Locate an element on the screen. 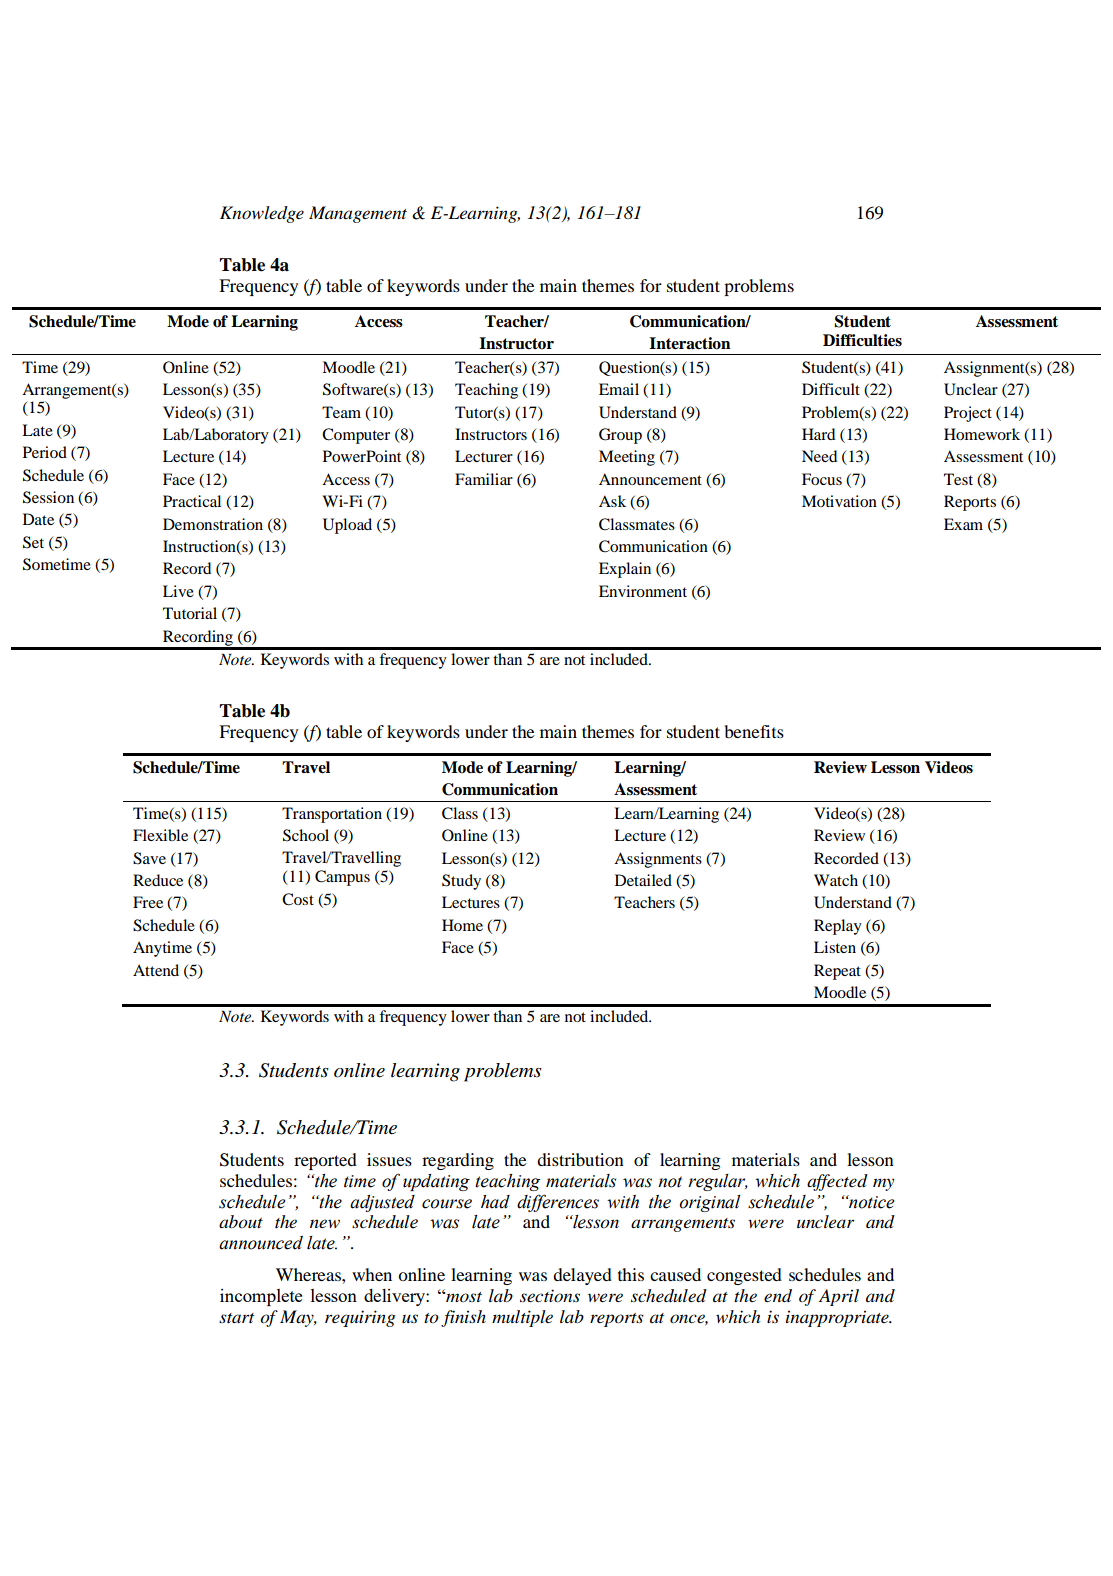  start is located at coordinates (236, 1318).
